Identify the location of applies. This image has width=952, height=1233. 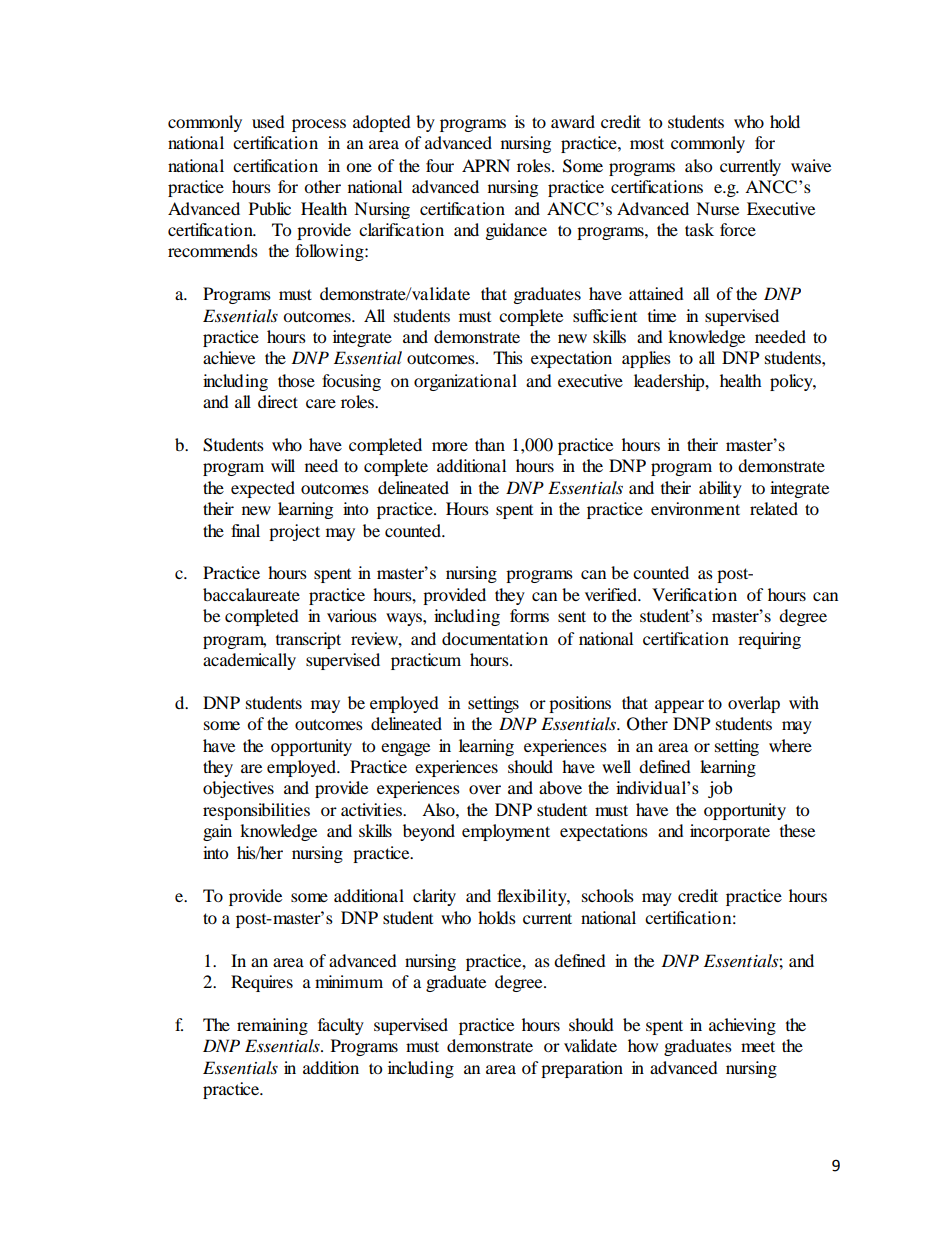
(646, 359).
